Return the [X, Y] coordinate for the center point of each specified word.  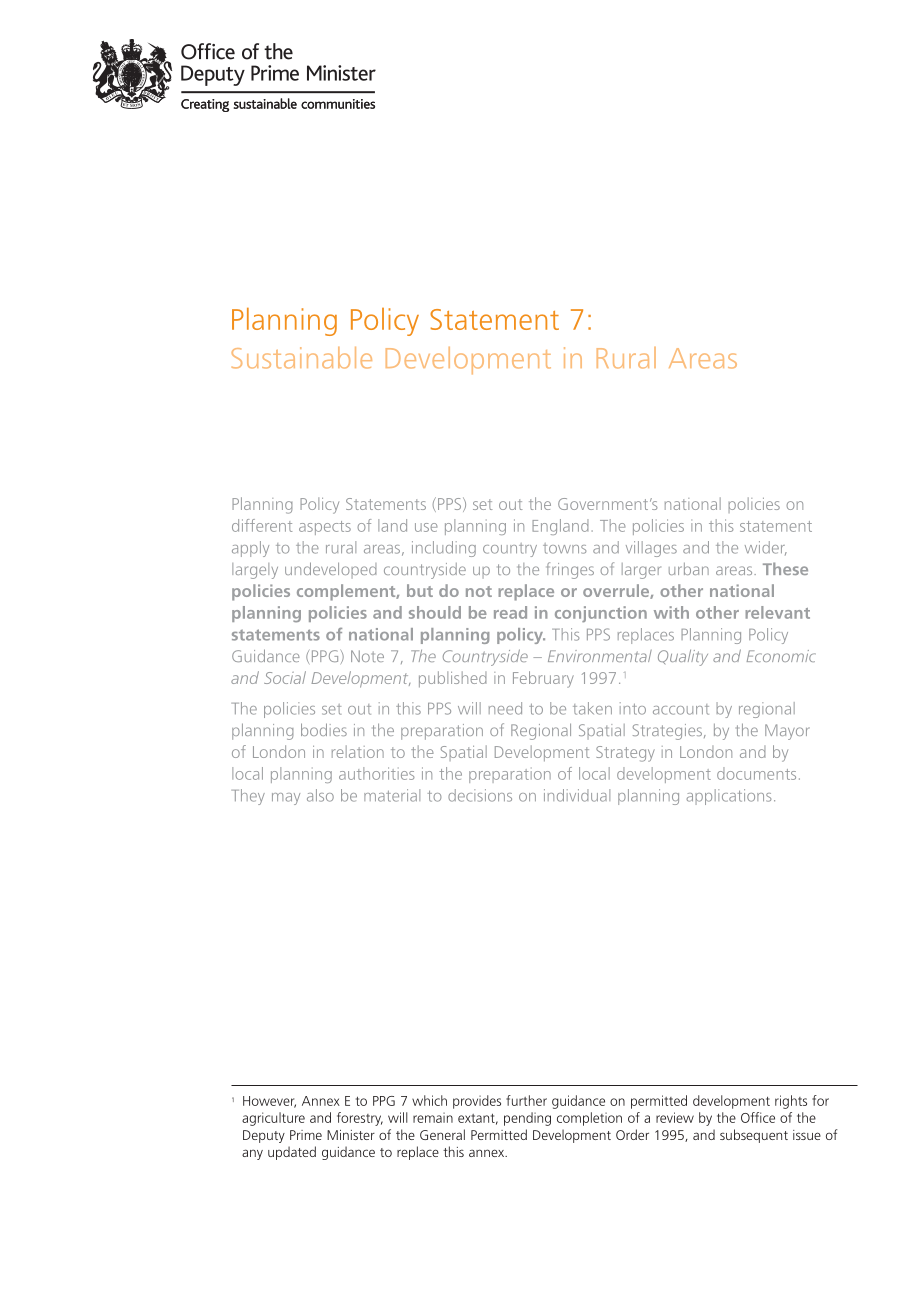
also [320, 795]
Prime [306, 1135]
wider [766, 548]
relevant [777, 612]
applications [728, 797]
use [426, 527]
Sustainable [301, 358]
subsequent [754, 1136]
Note [367, 656]
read [510, 612]
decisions [480, 795]
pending [527, 1119]
